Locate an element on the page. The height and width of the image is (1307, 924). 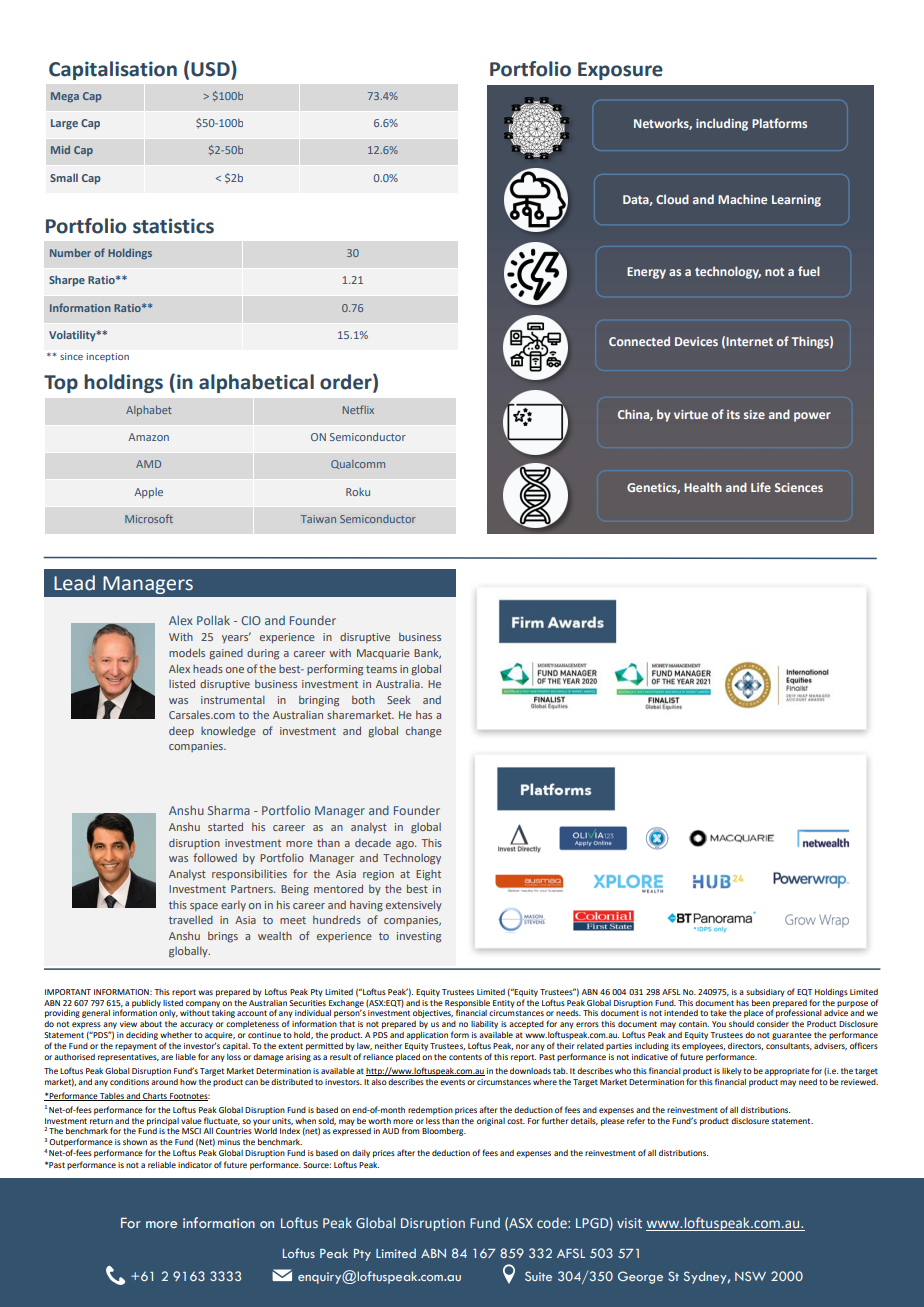
indicator is located at coordinates (195, 1165).
